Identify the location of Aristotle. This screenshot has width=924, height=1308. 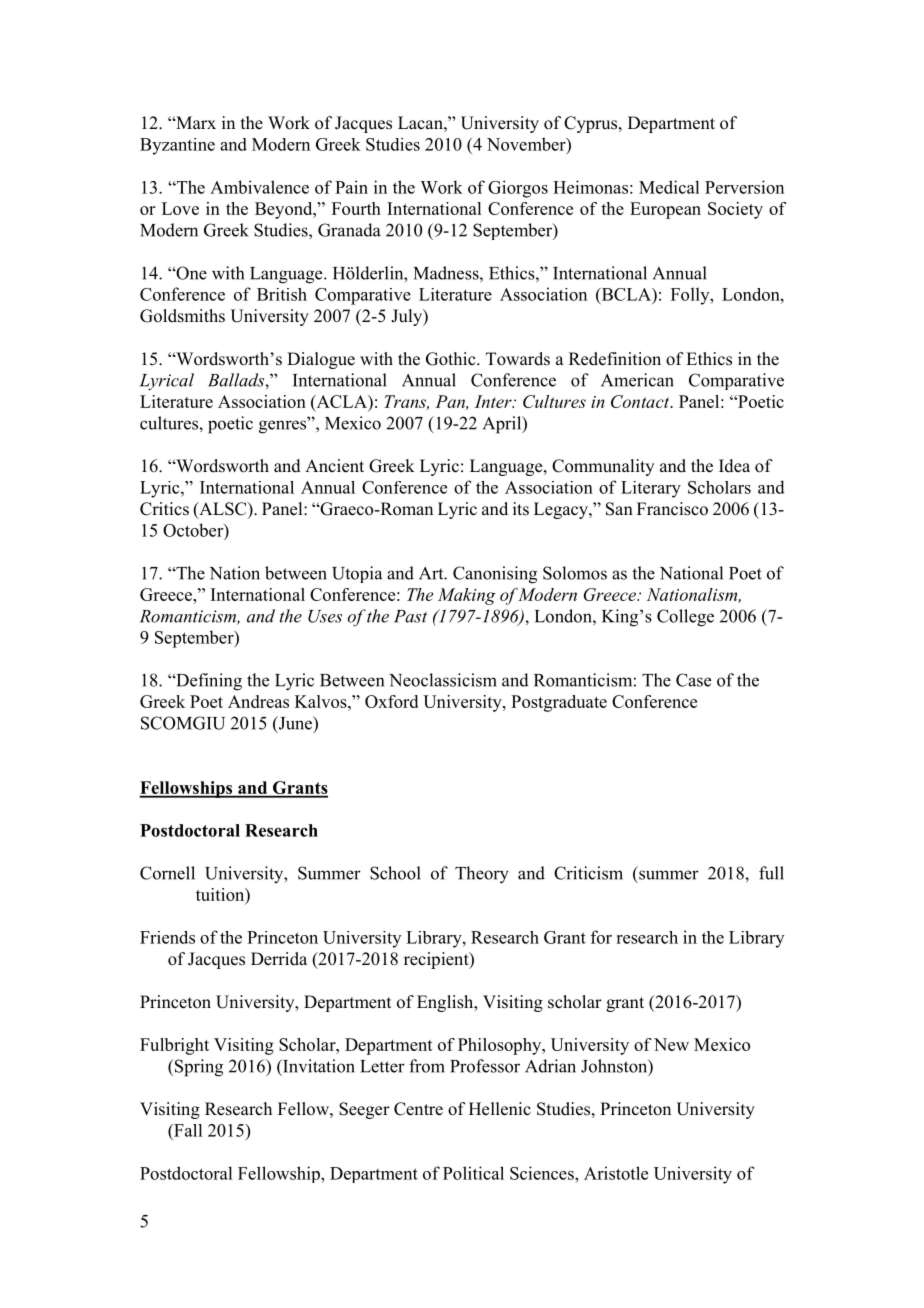
(616, 1173).
